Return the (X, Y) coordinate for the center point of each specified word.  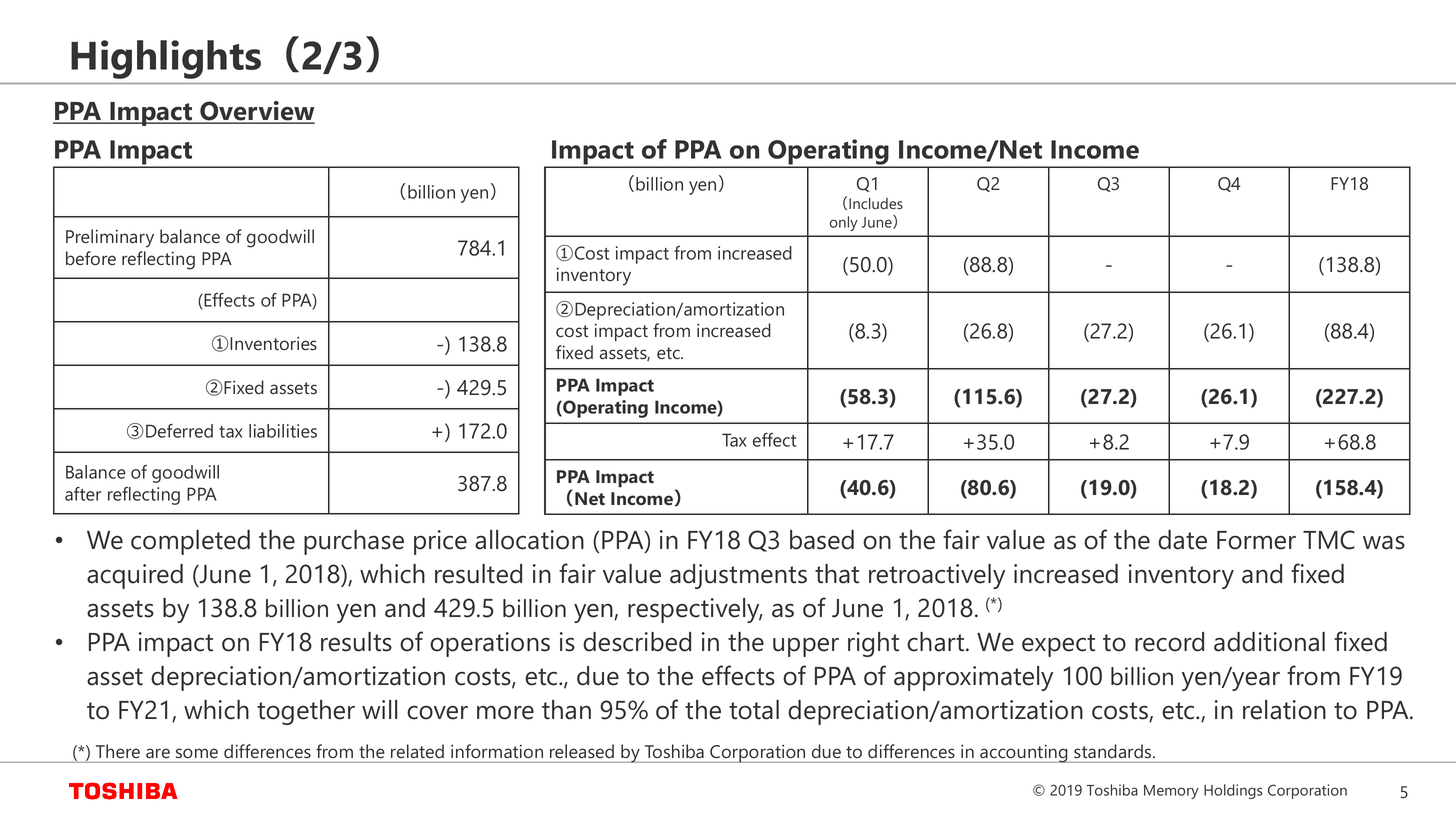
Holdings (1233, 791)
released (582, 751)
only (844, 223)
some (197, 753)
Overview (256, 112)
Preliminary (110, 238)
